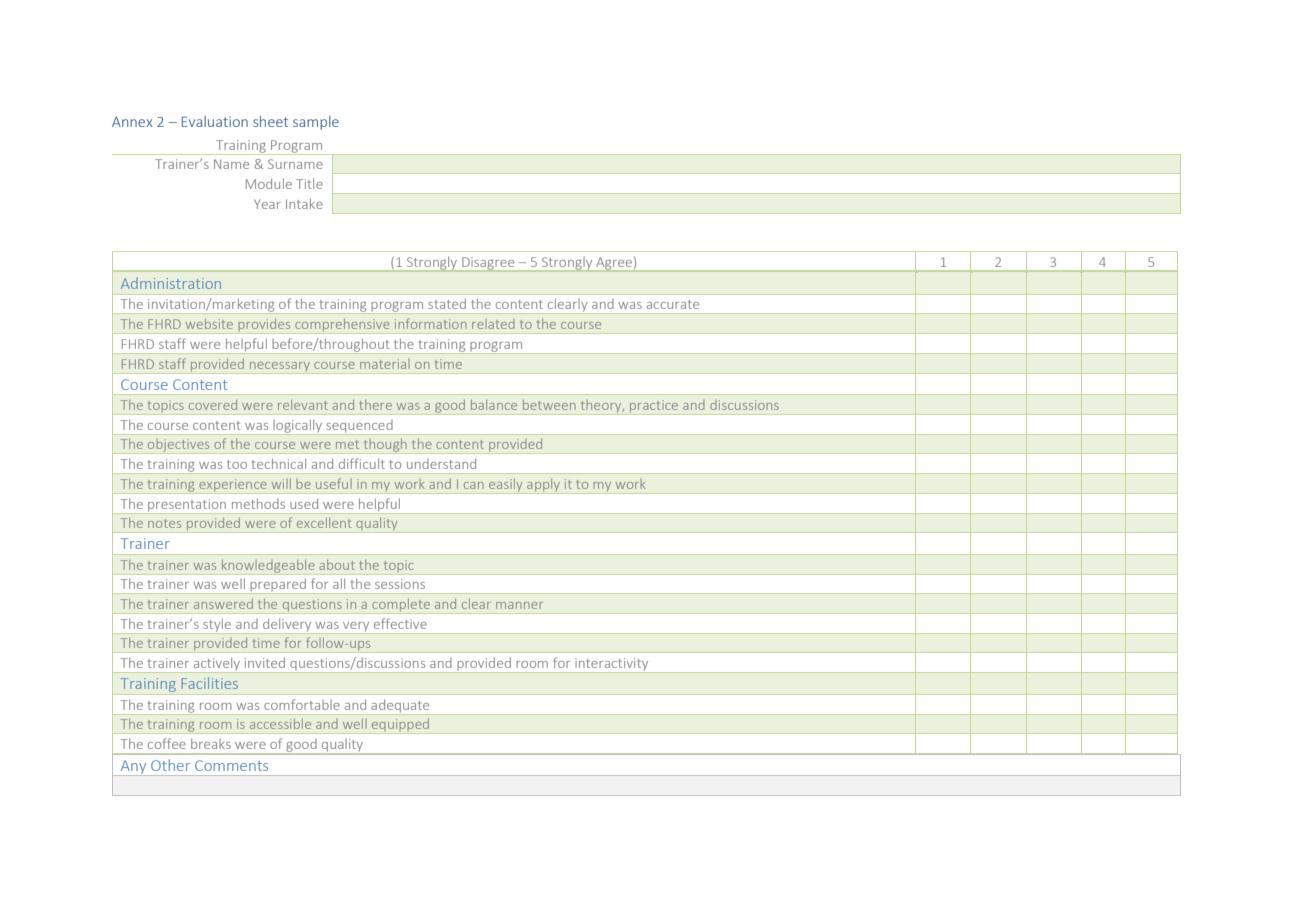 This screenshot has width=1308, height=924. What do you see at coordinates (164, 523) in the screenshot?
I see `notes` at bounding box center [164, 523].
